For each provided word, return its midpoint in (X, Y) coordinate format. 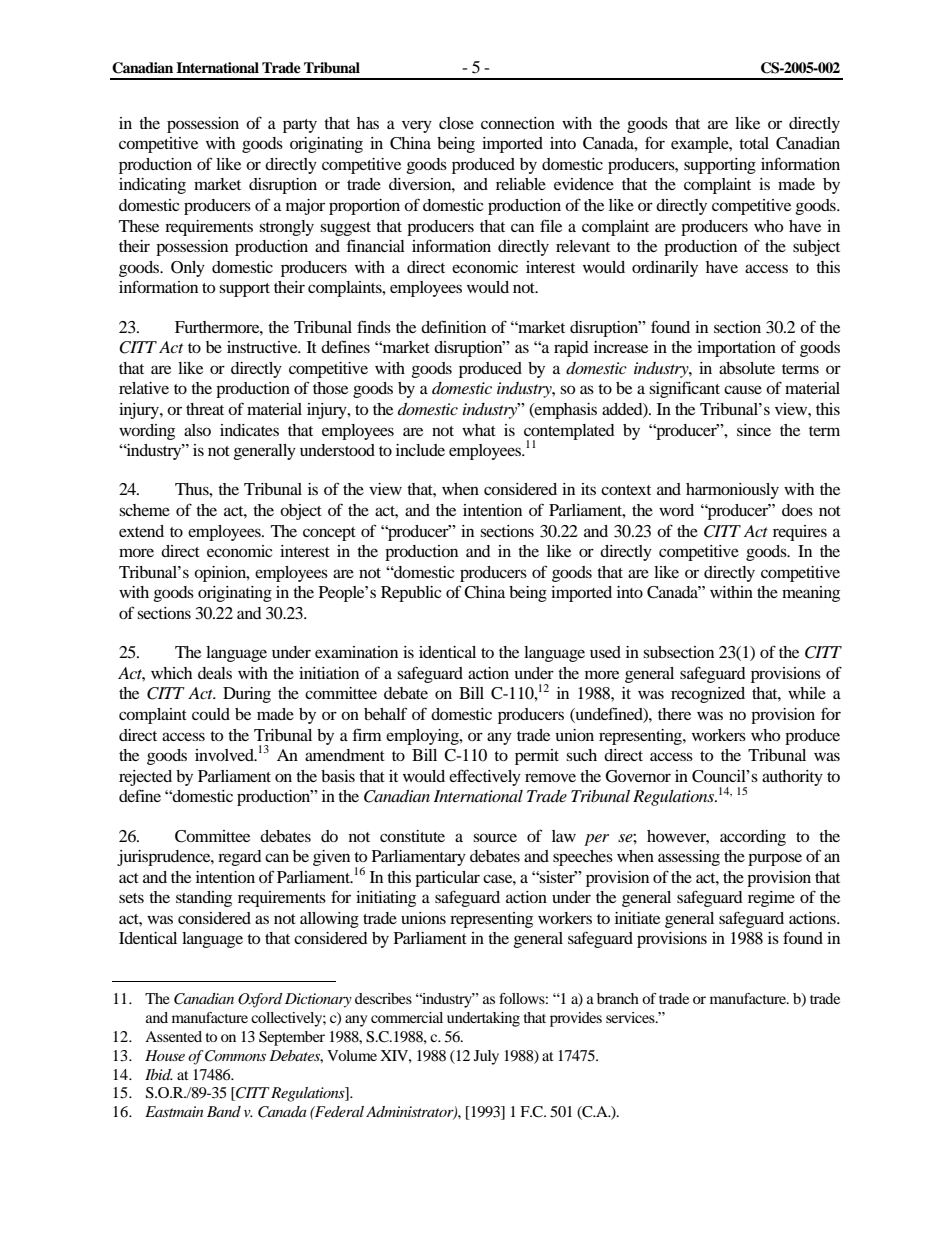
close (456, 123)
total (754, 143)
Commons (235, 1056)
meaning (811, 594)
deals (215, 673)
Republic (411, 594)
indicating (152, 186)
